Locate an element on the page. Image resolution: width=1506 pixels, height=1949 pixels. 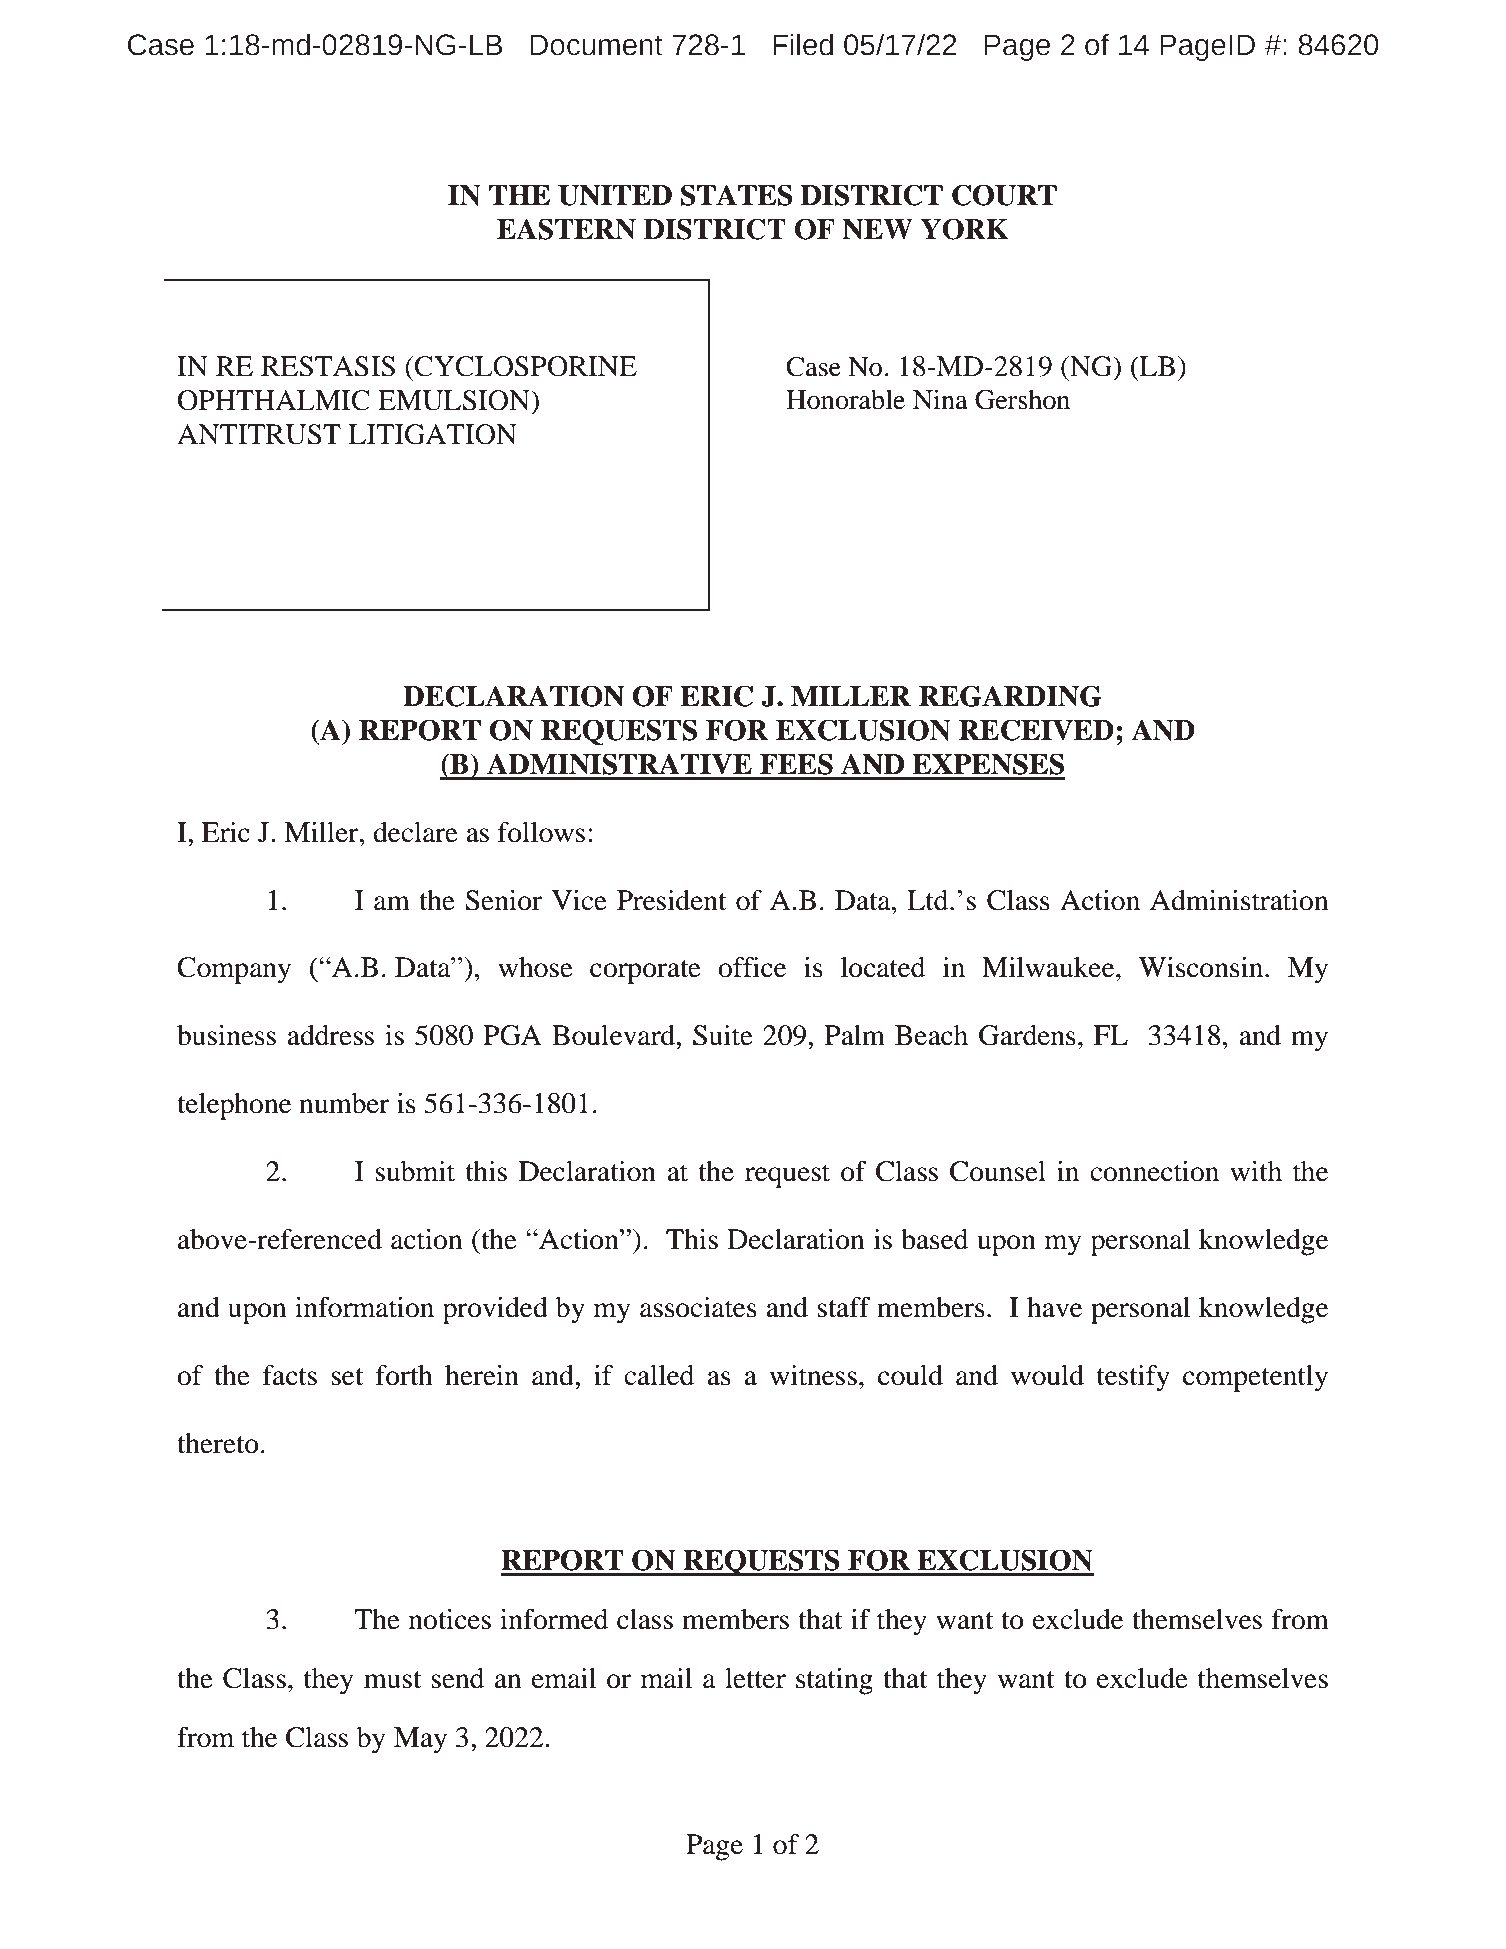
associates is located at coordinates (698, 1307).
